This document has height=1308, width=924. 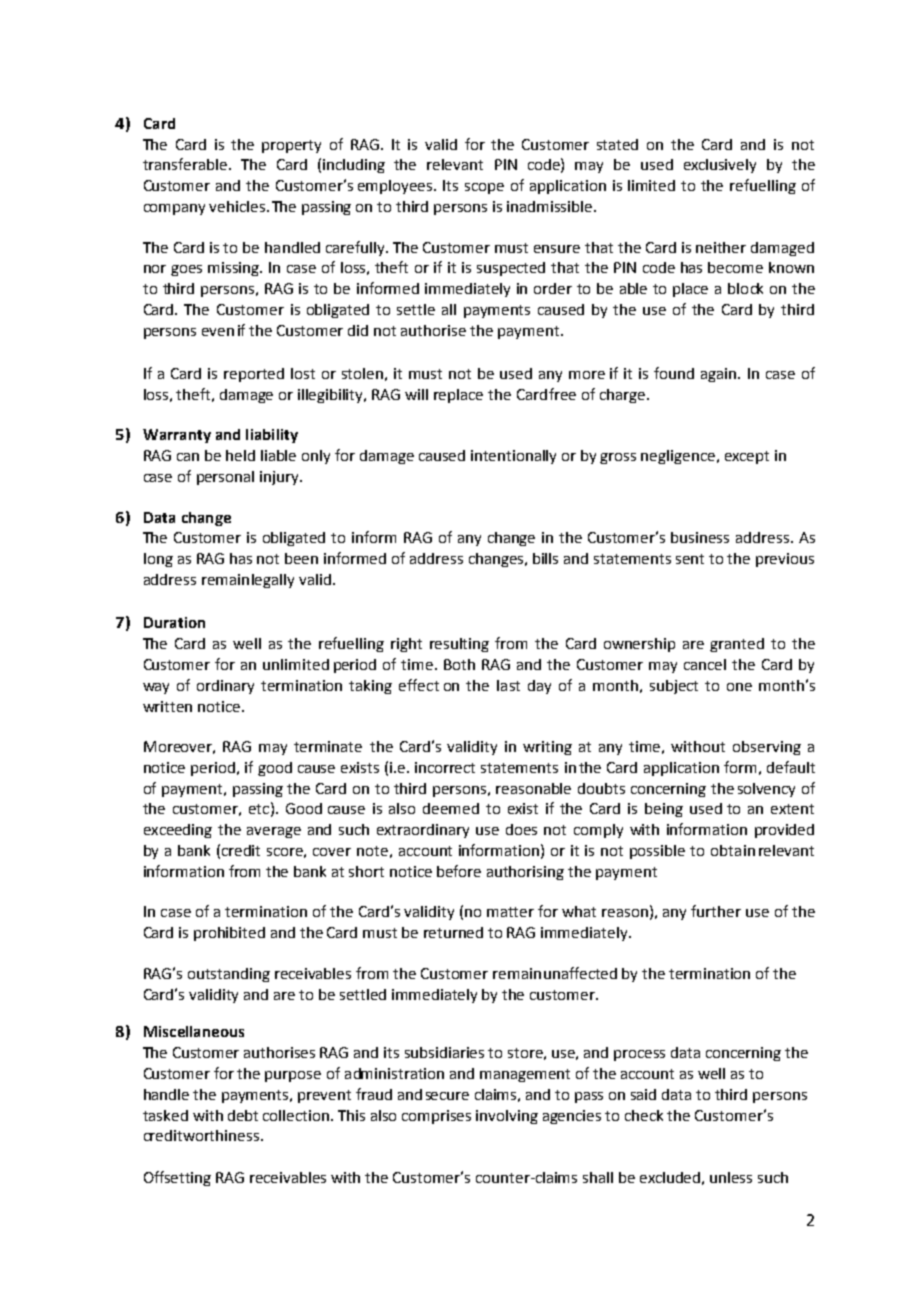 I want to click on intentionally, so click(x=513, y=457).
